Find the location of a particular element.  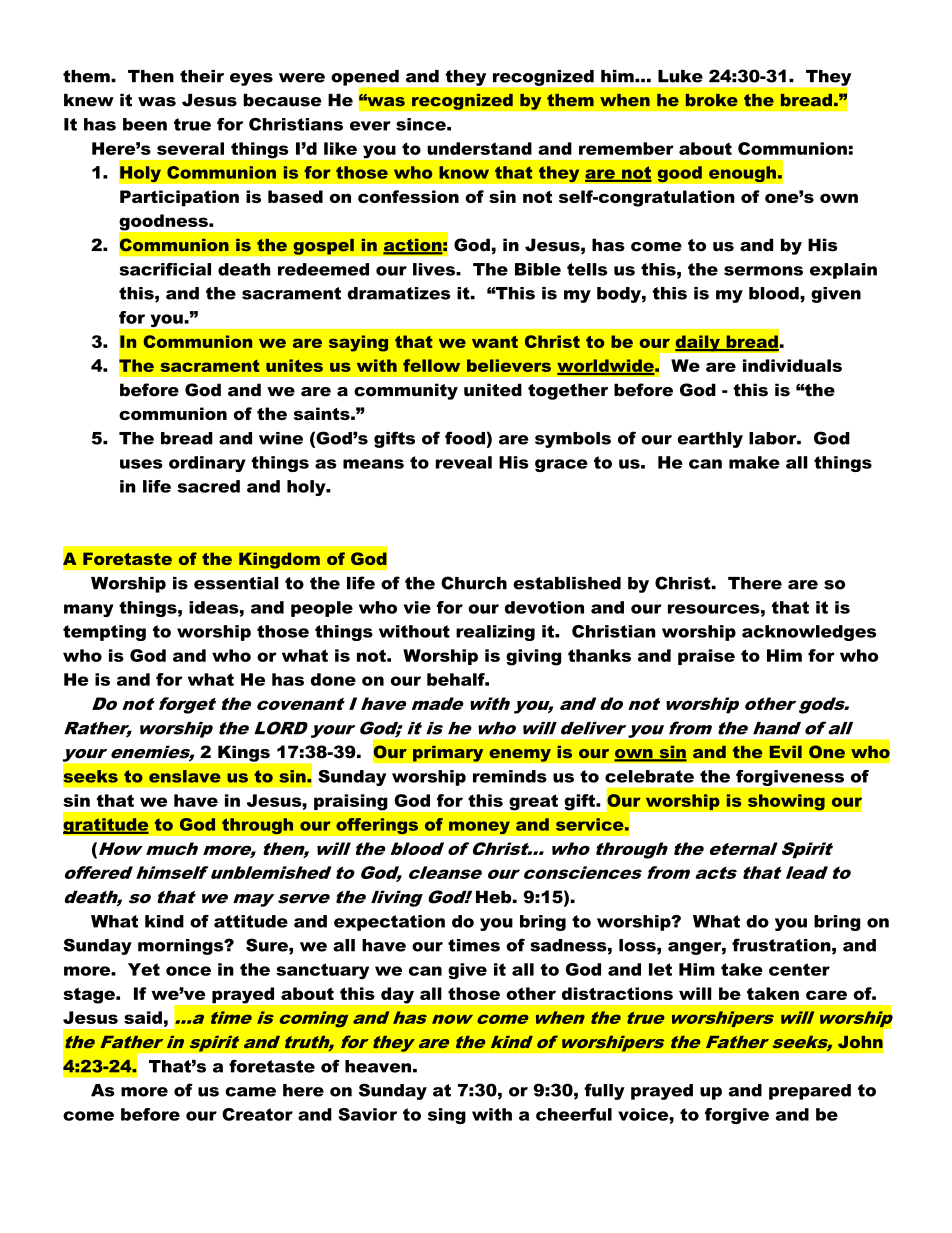

make is located at coordinates (754, 462).
